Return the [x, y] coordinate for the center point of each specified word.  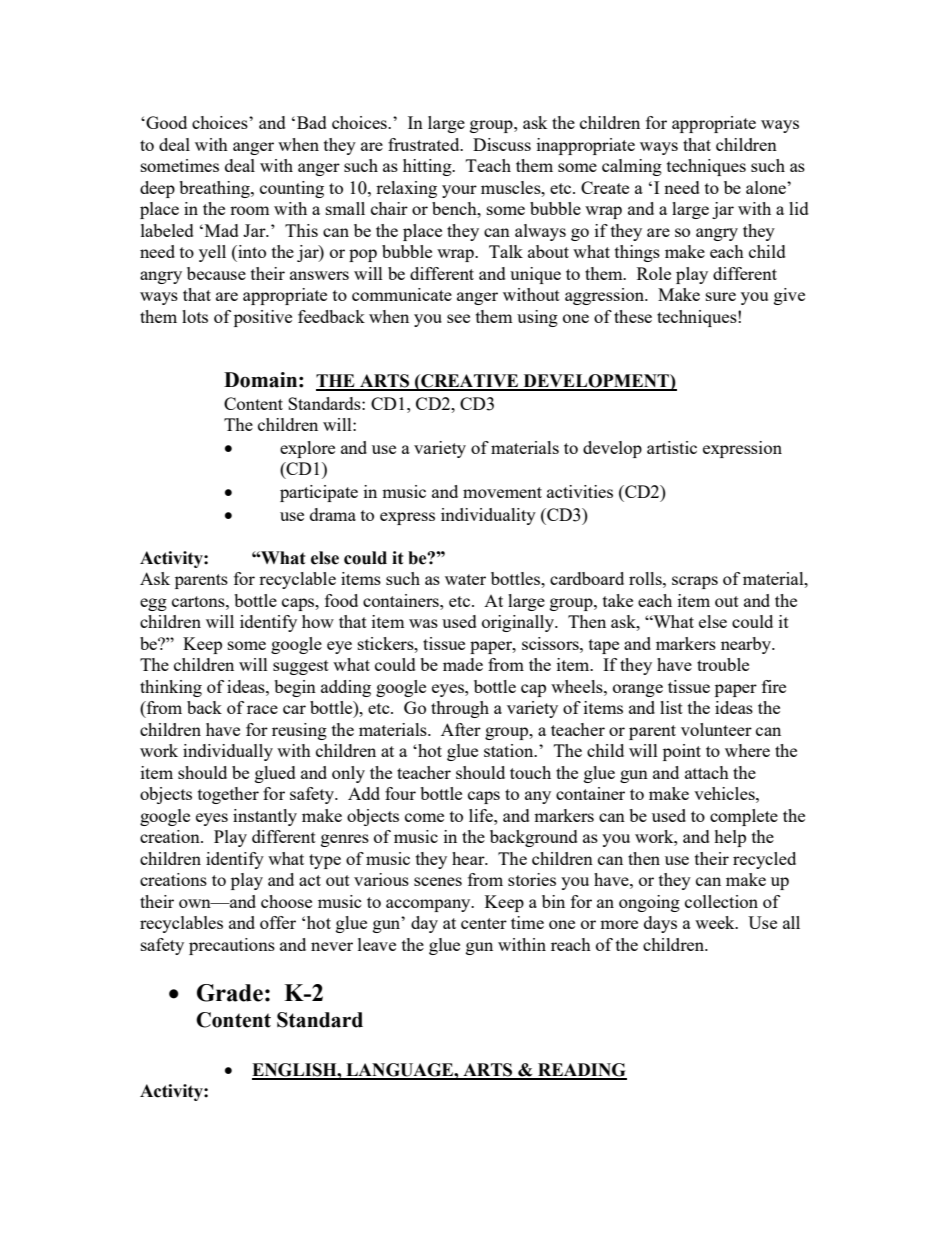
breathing [215, 189]
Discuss [502, 144]
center [484, 923]
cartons [199, 601]
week [716, 922]
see [458, 318]
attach [707, 772]
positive [263, 318]
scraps [695, 582]
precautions [232, 946]
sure [721, 296]
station [510, 750]
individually [228, 752]
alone [767, 187]
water [465, 579]
